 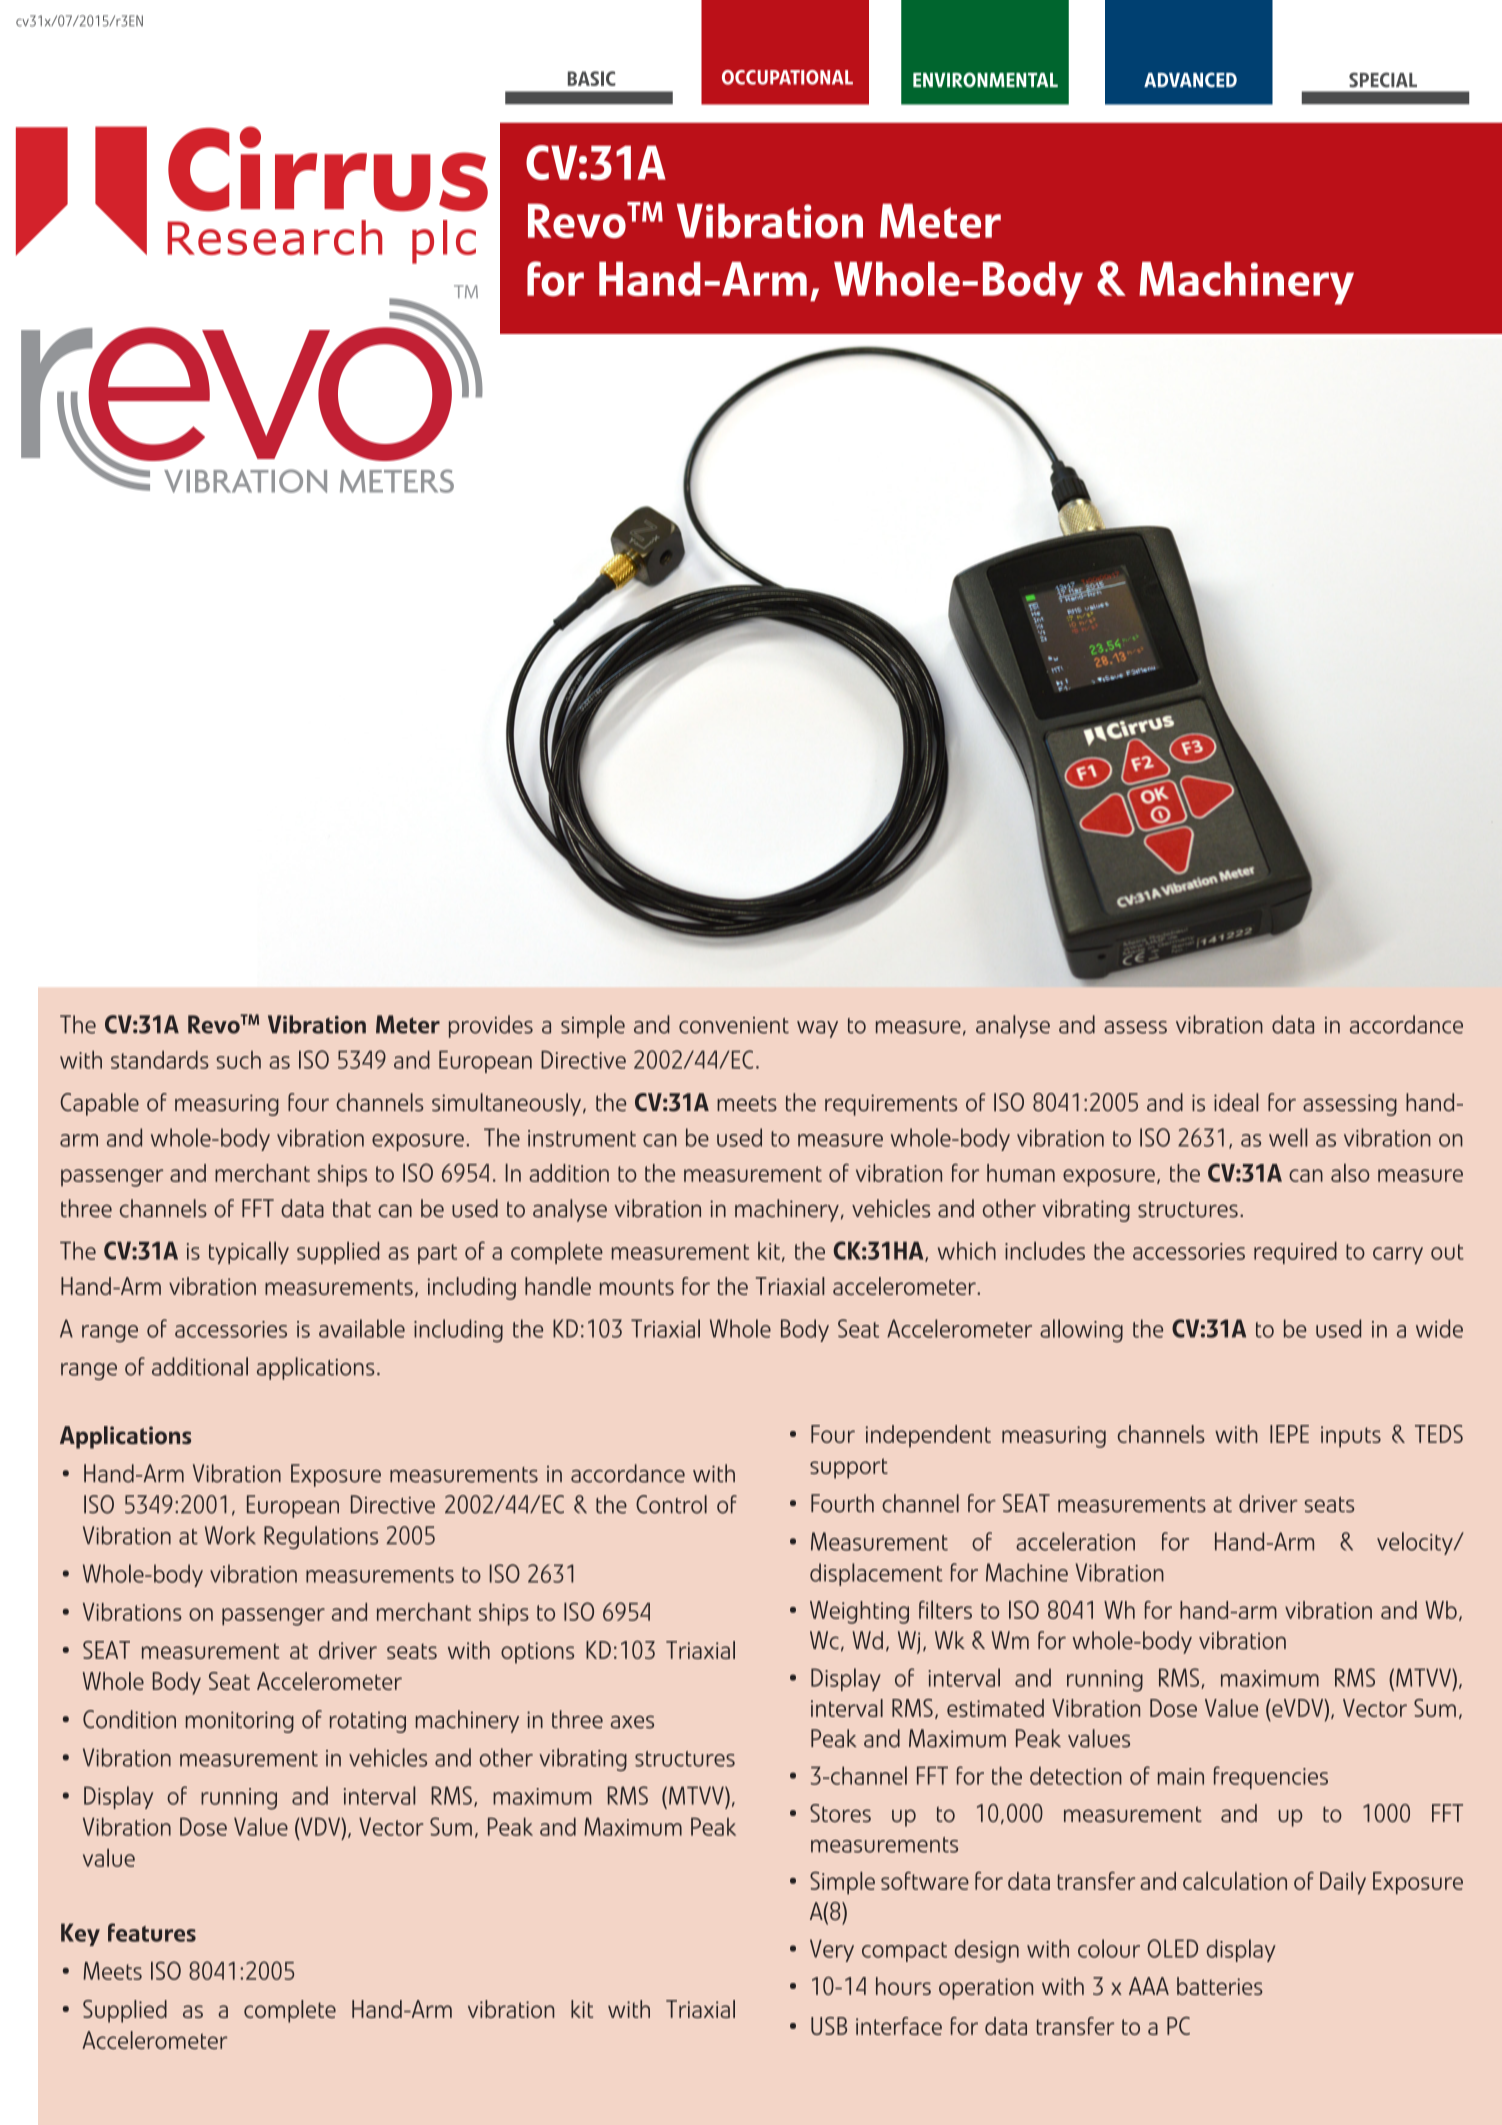 I want to click on Work, so click(x=230, y=1535).
